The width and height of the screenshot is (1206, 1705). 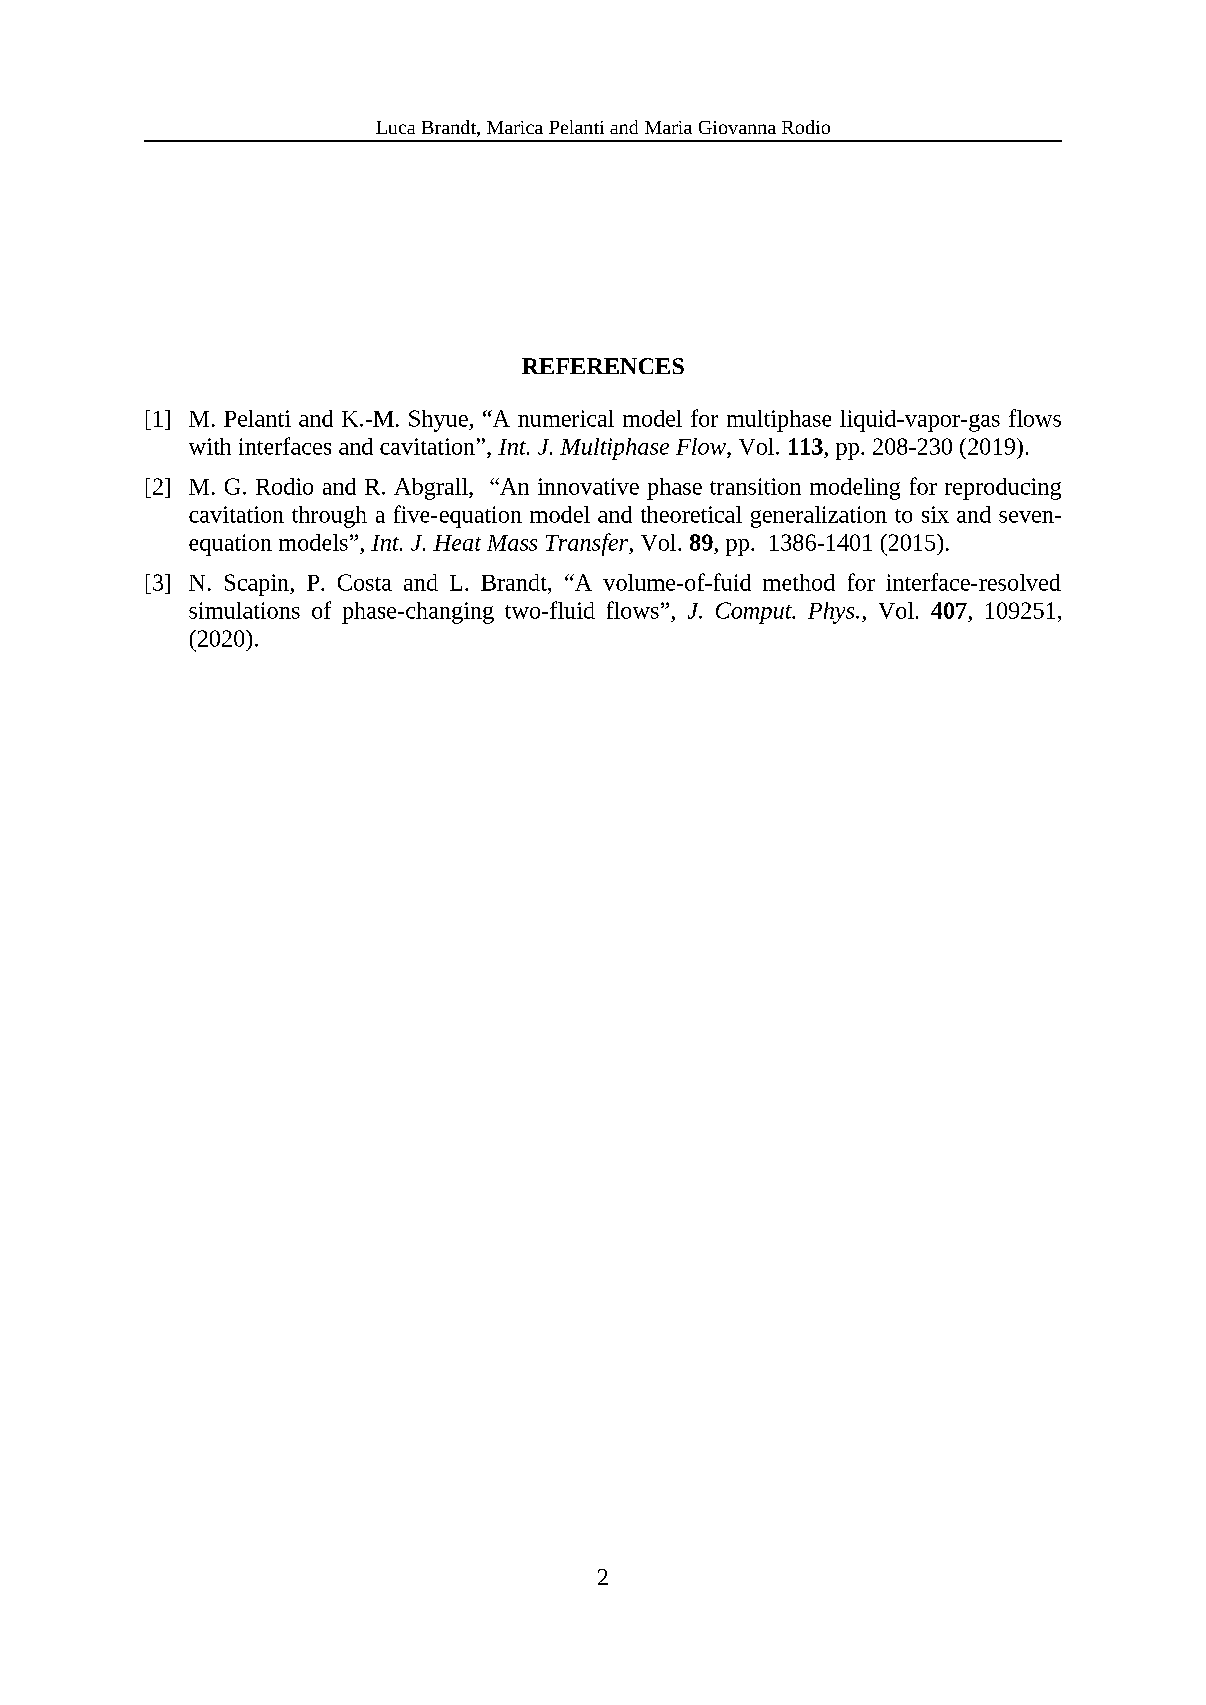 What do you see at coordinates (832, 613) in the screenshot?
I see `Phys` at bounding box center [832, 613].
